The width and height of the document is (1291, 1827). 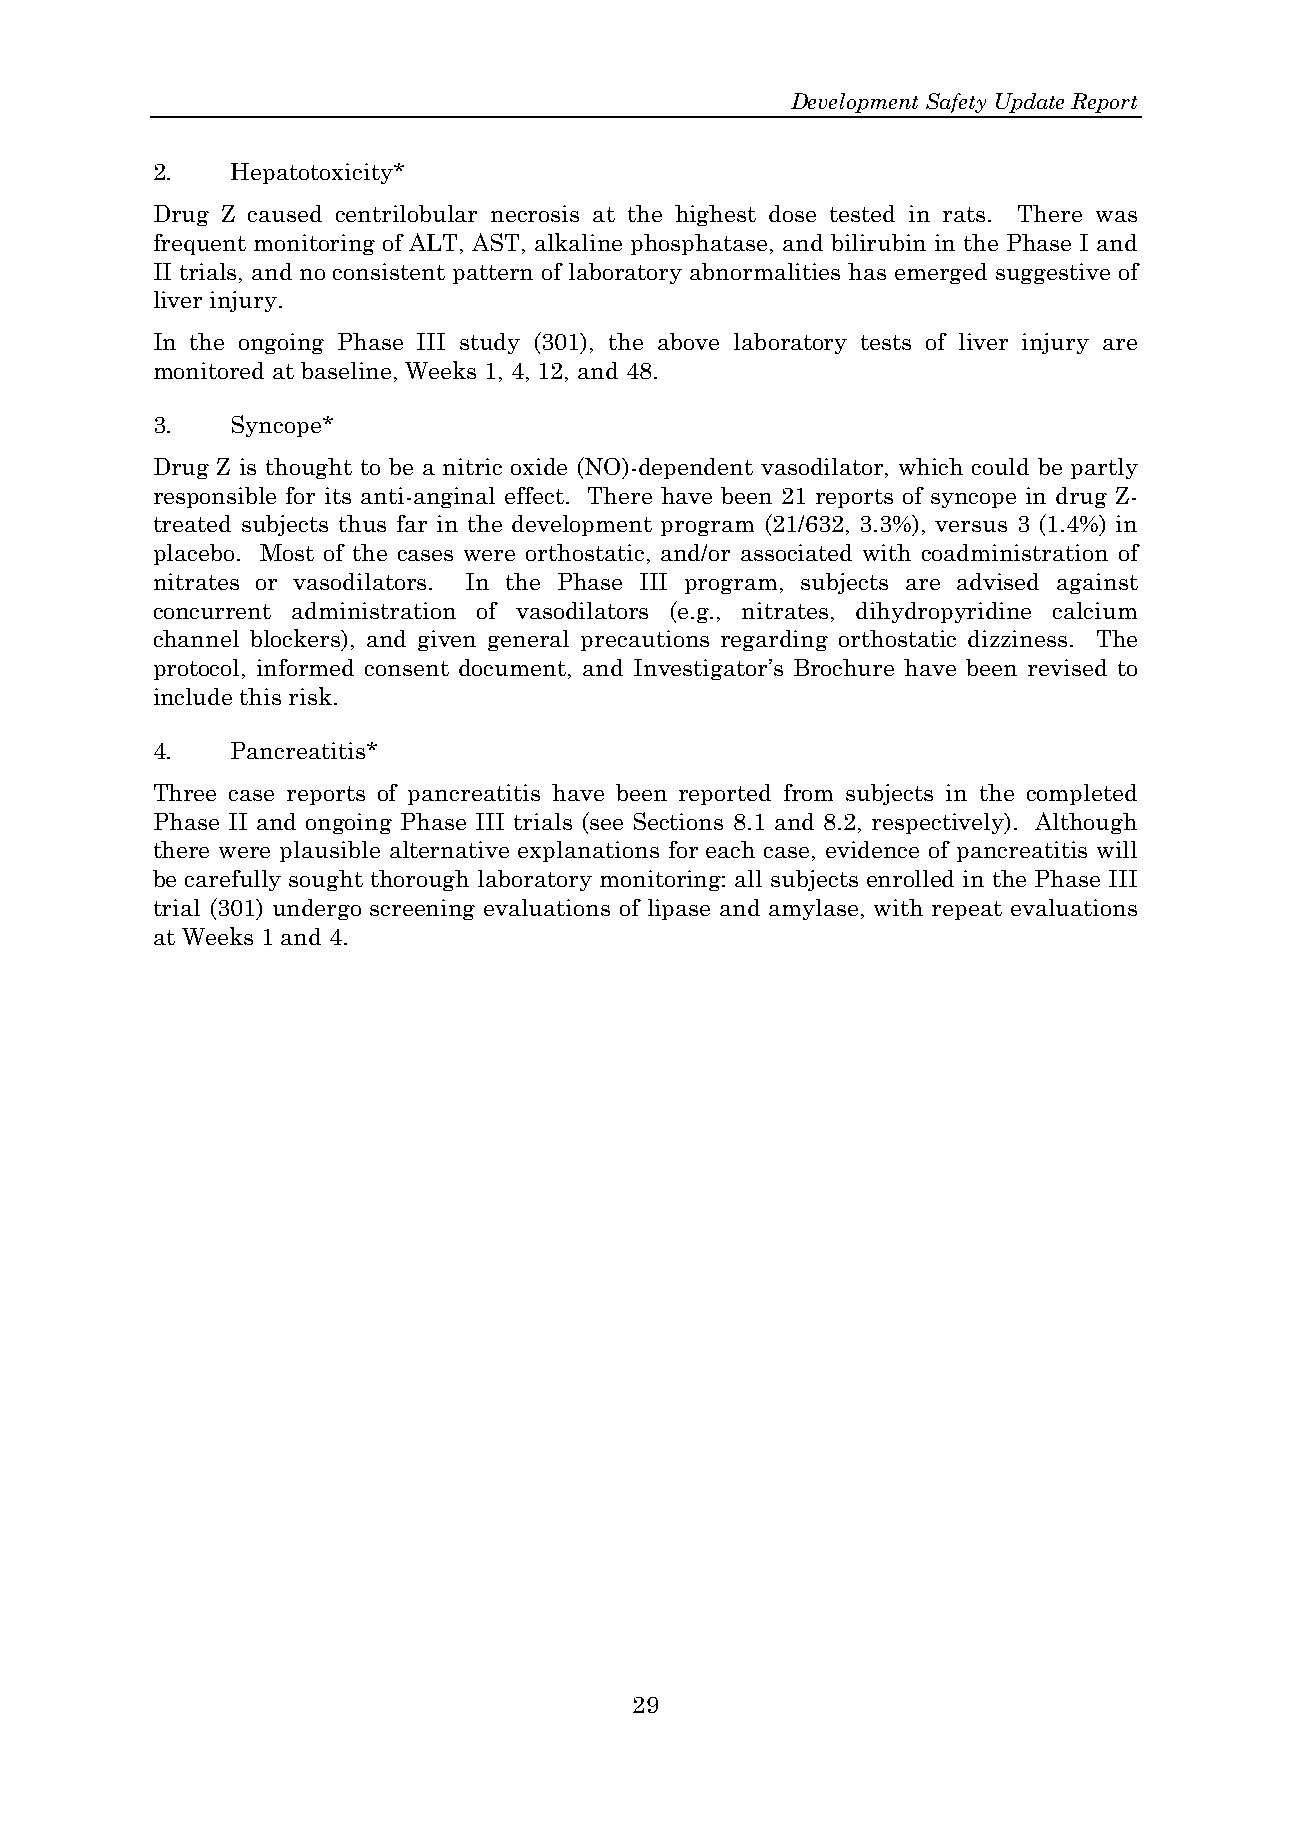 What do you see at coordinates (796, 552) in the document?
I see `associated` at bounding box center [796, 552].
